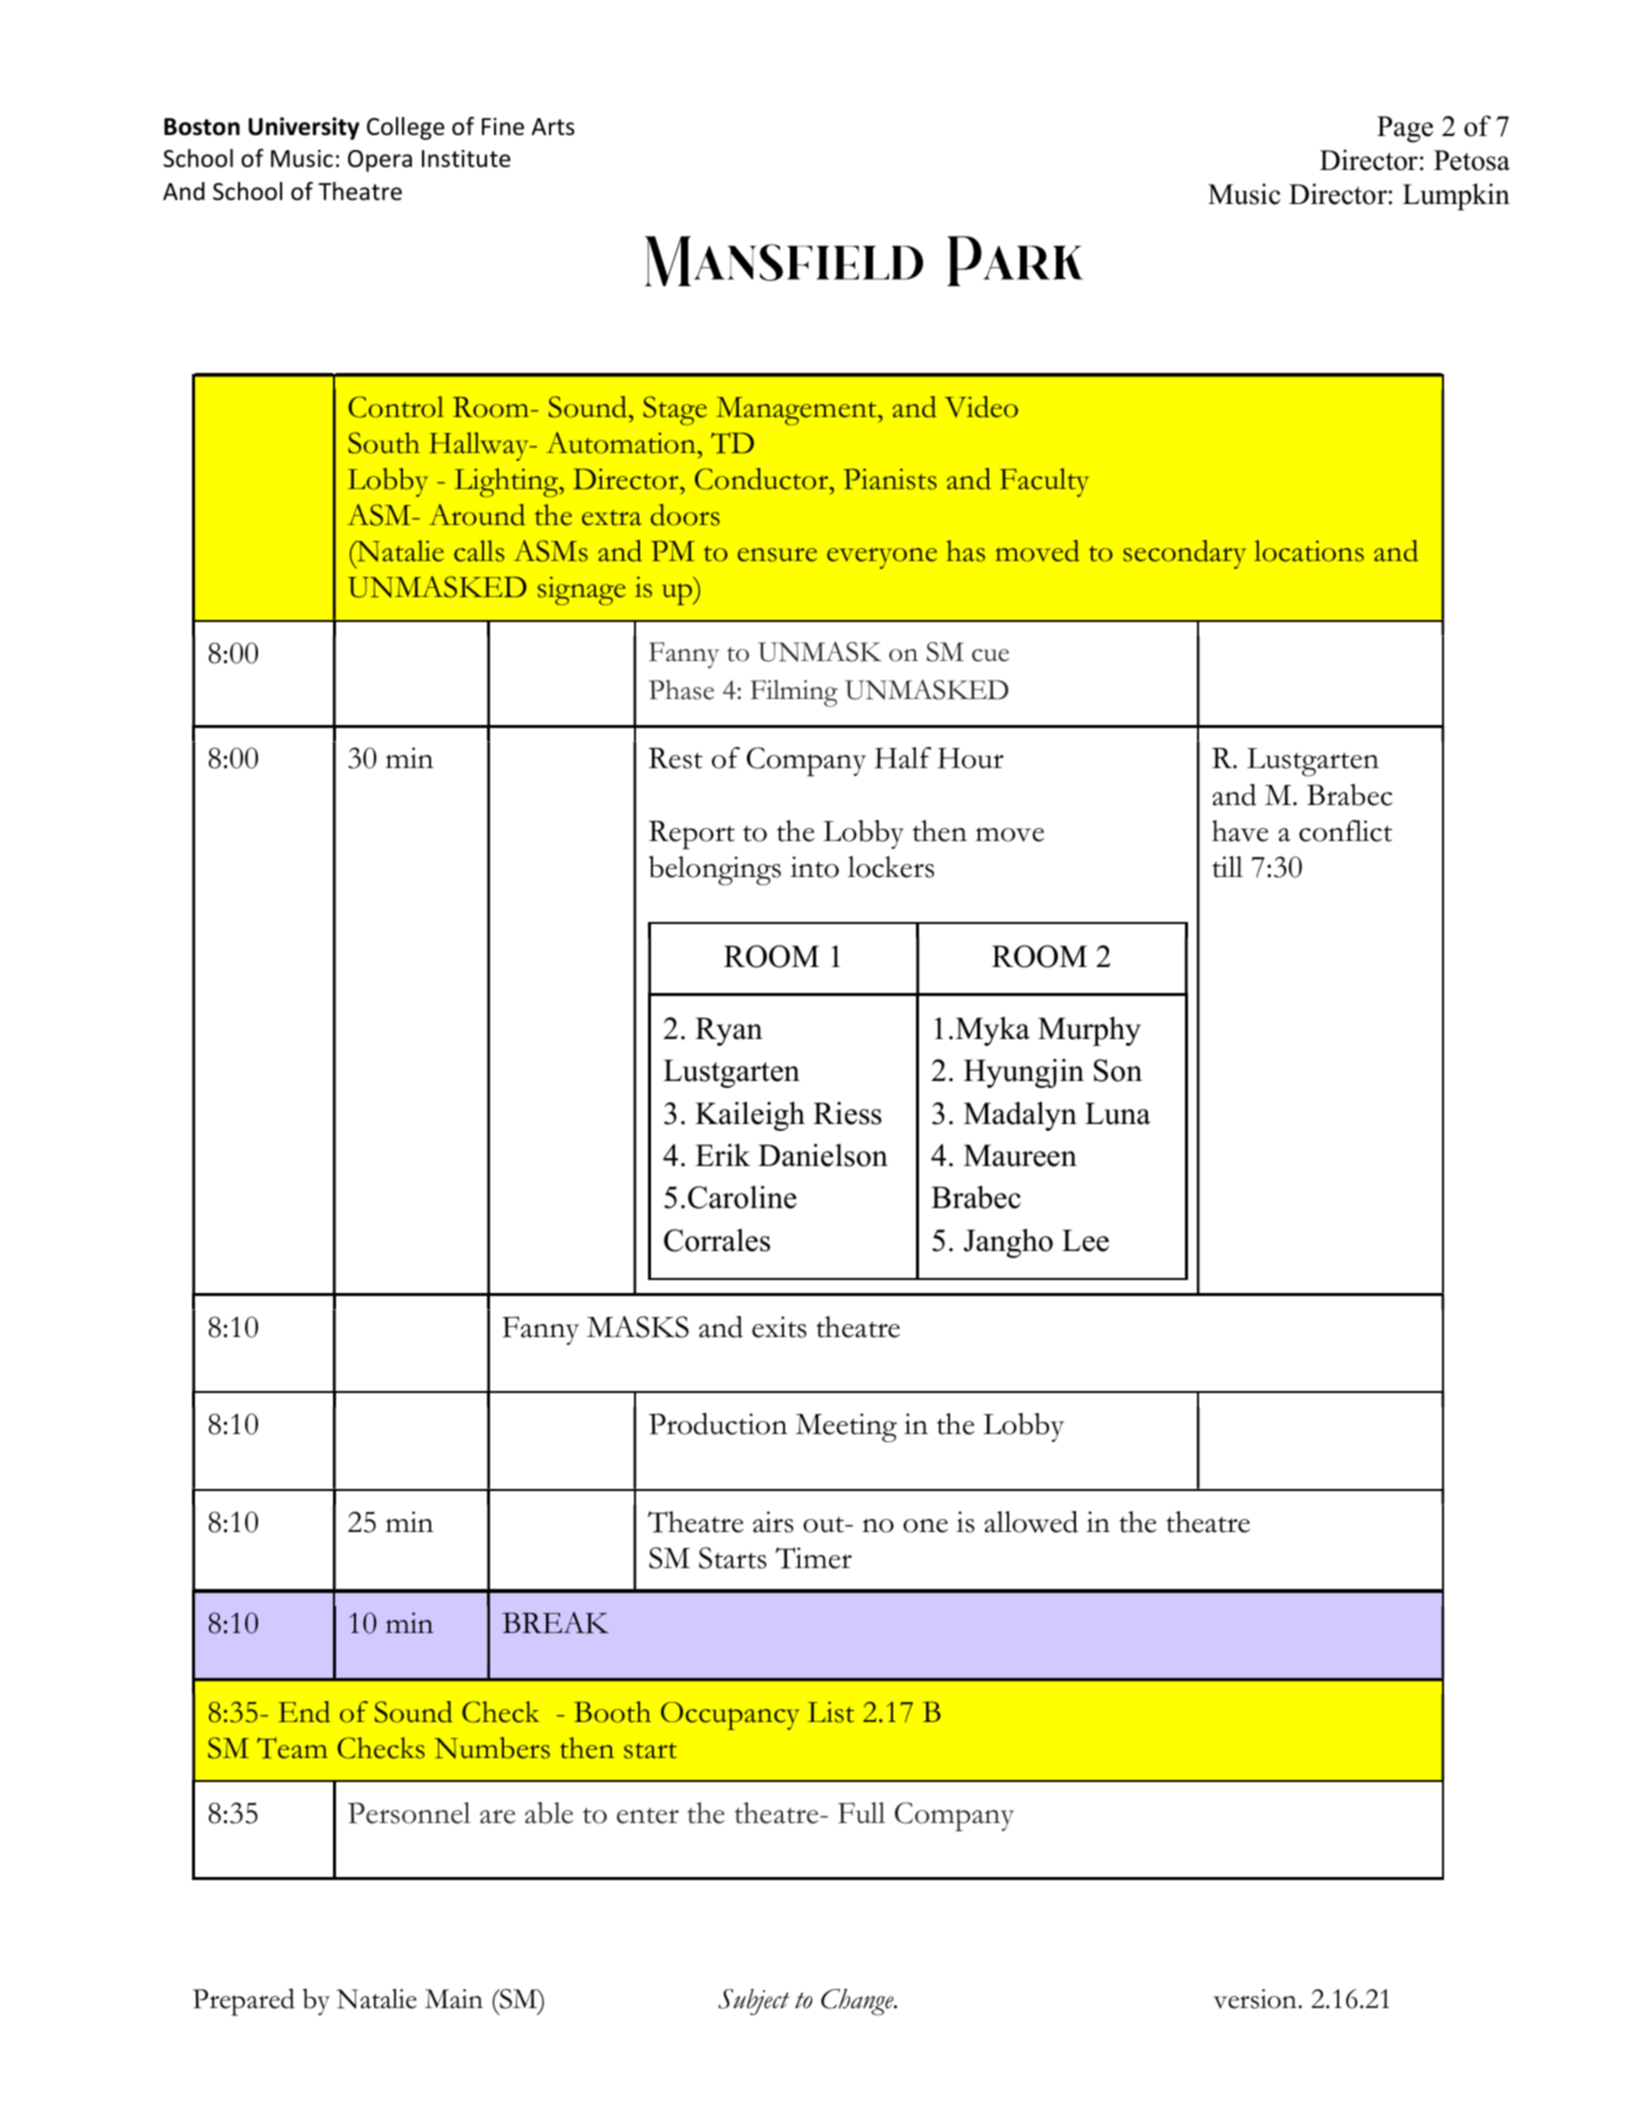 The image size is (1636, 2117). I want to click on allowed, so click(1031, 1522).
